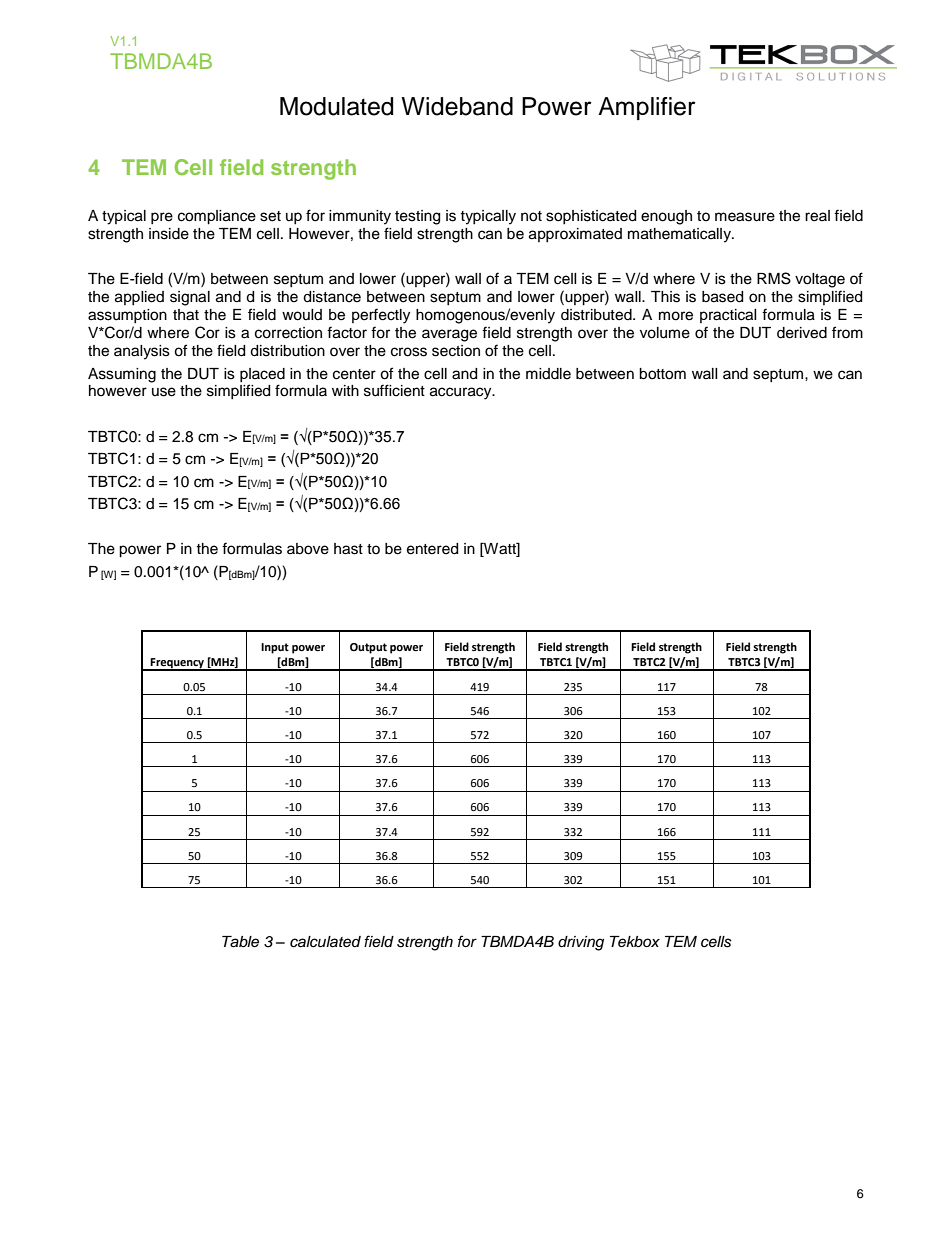 This image has width=952, height=1233. Describe the element at coordinates (581, 943) in the image. I see `driving` at that location.
